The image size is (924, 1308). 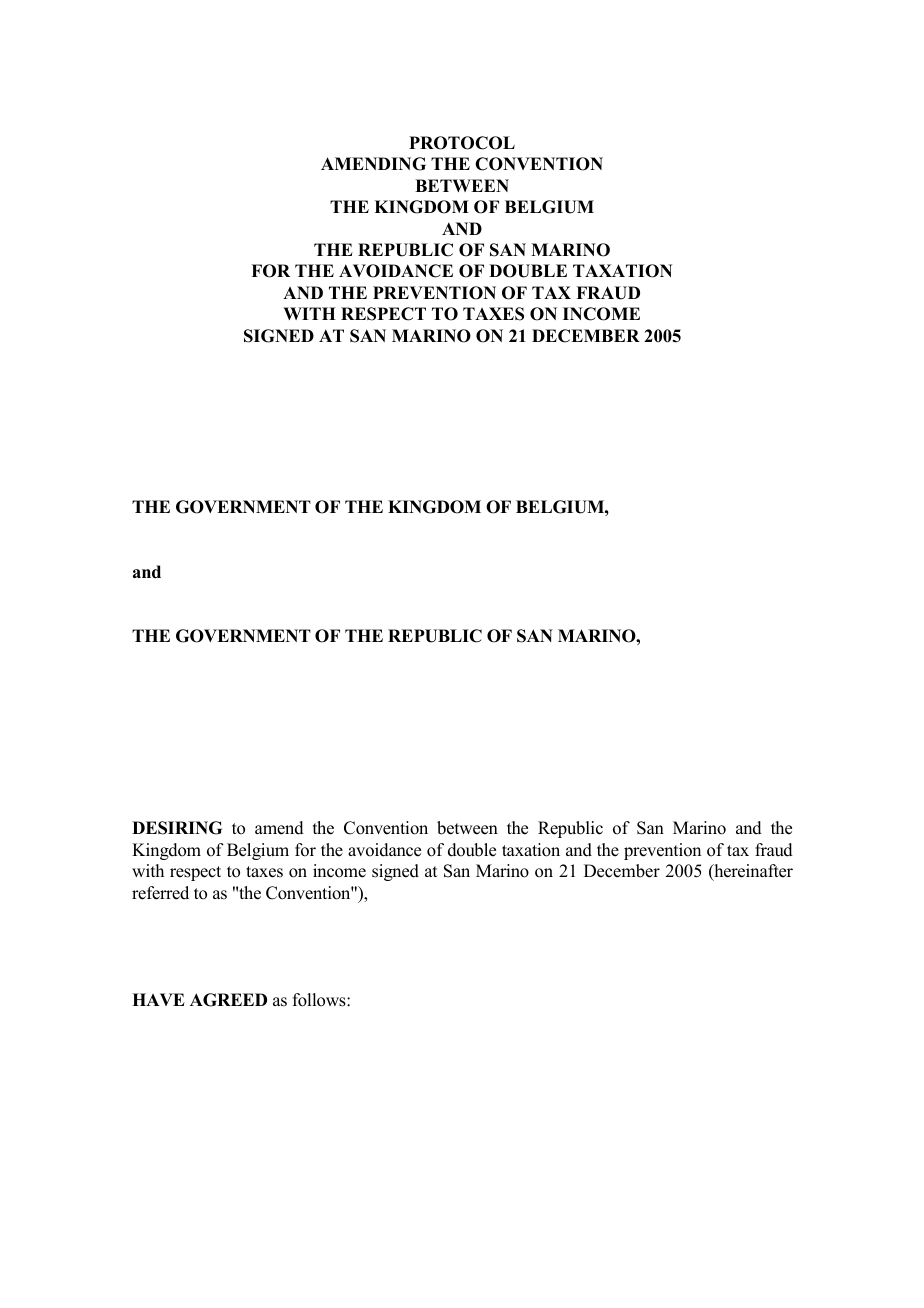 What do you see at coordinates (177, 828) in the screenshot?
I see `DESIRING` at bounding box center [177, 828].
